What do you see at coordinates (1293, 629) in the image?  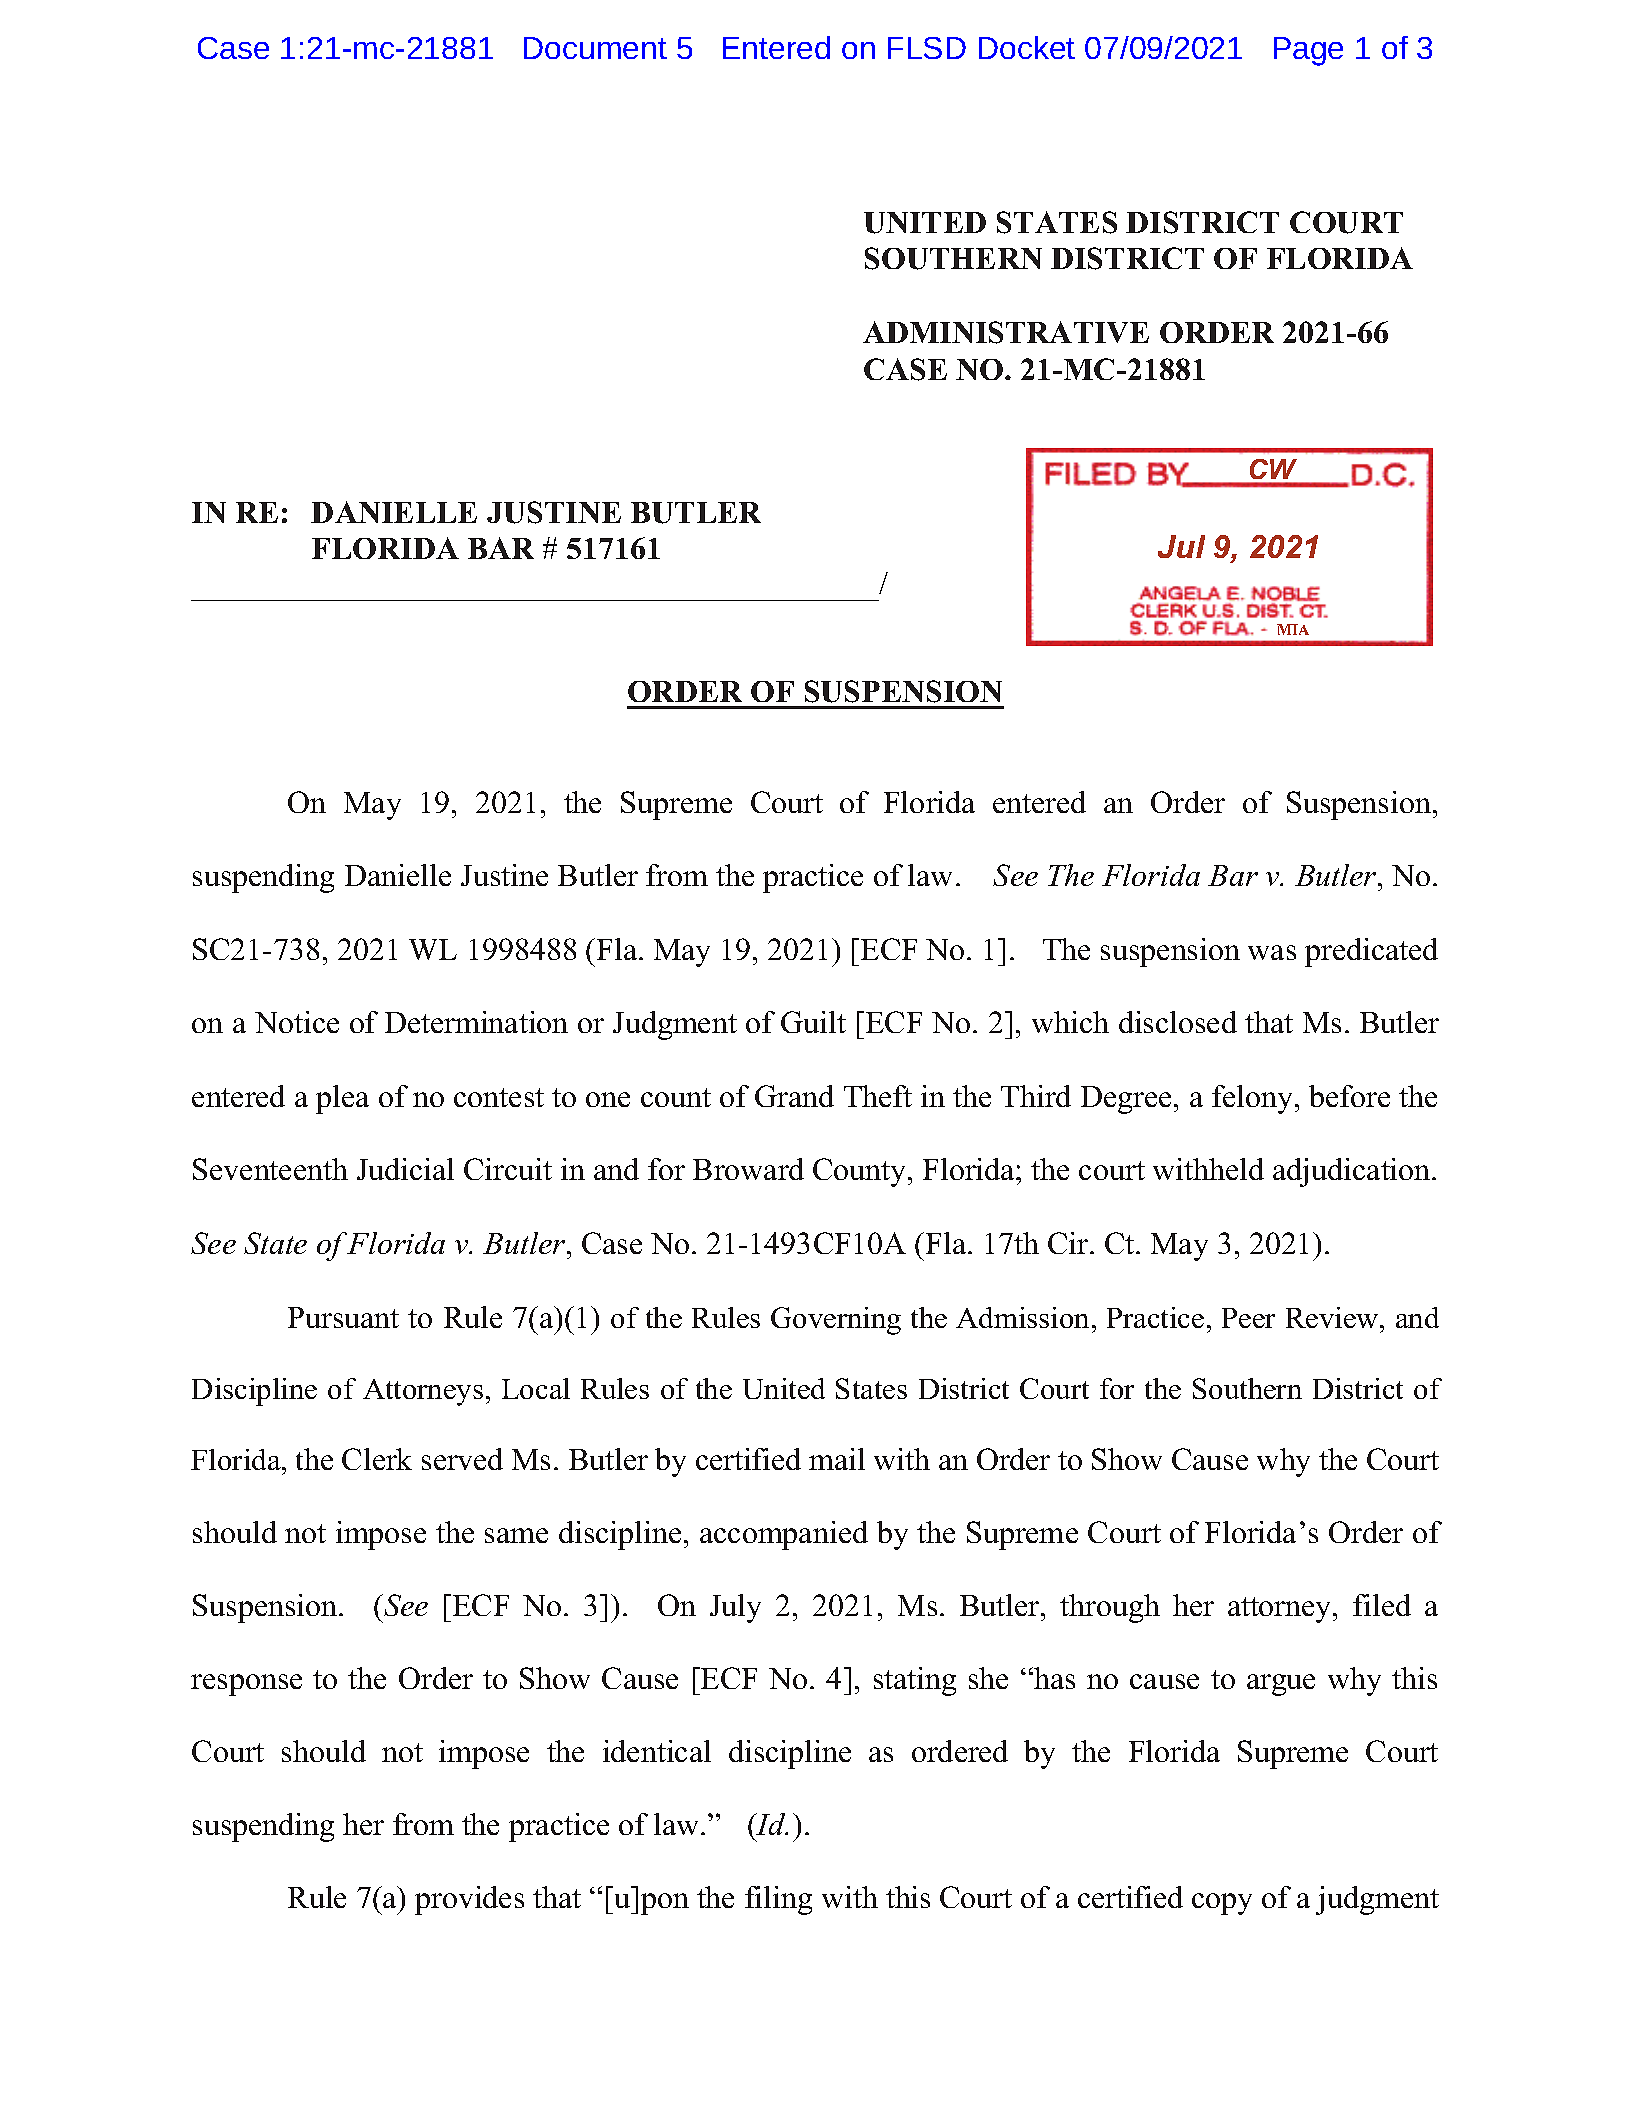 I see `MIA` at bounding box center [1293, 629].
